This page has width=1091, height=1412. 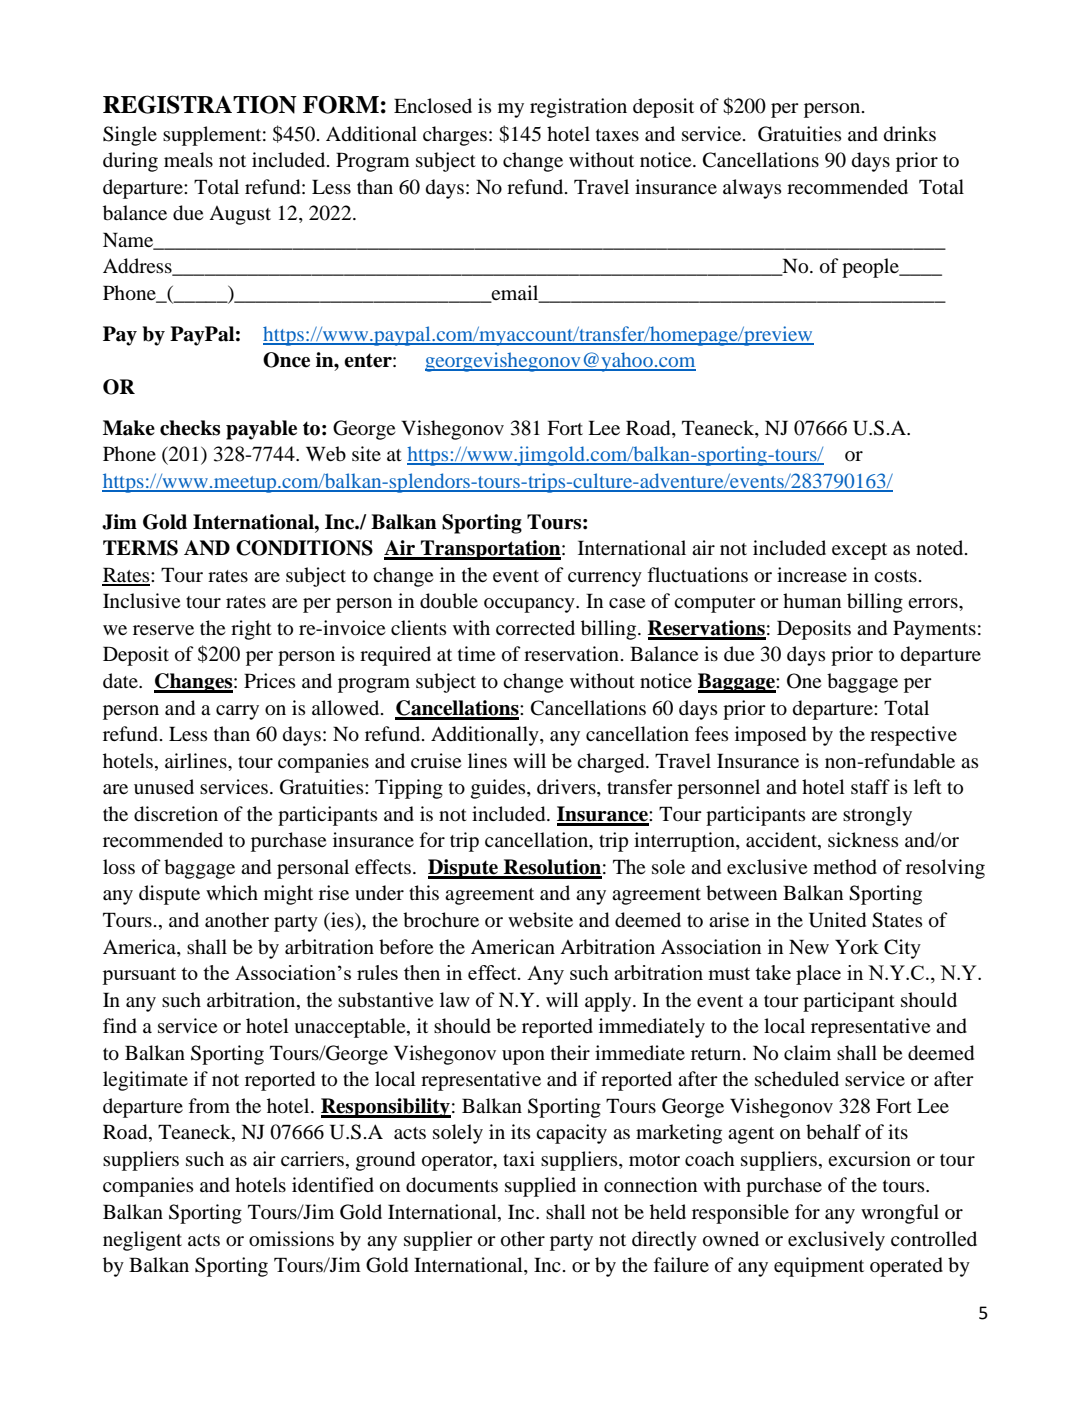 What do you see at coordinates (455, 136) in the page?
I see `charges` at bounding box center [455, 136].
